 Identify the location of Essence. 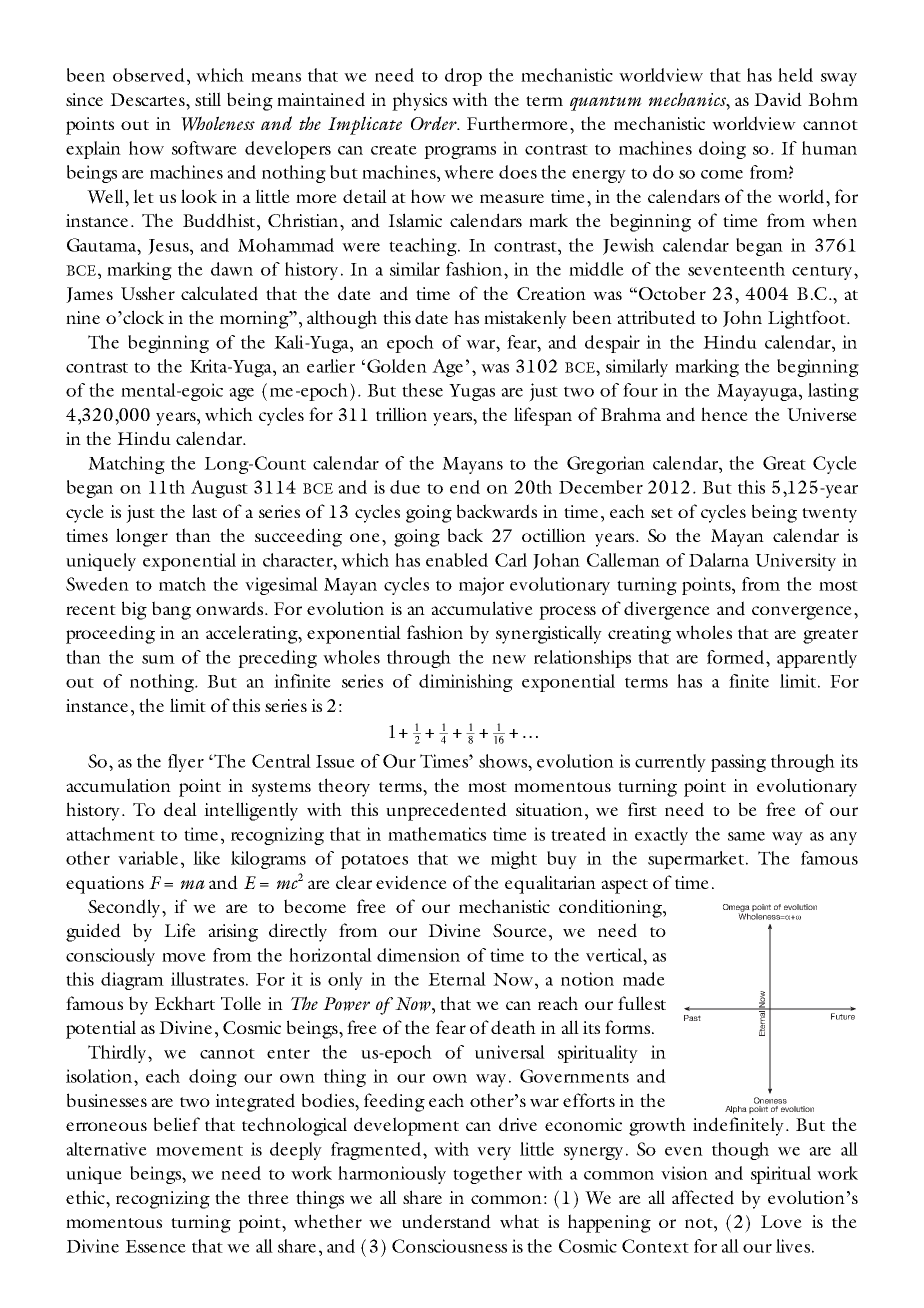
(155, 1246).
